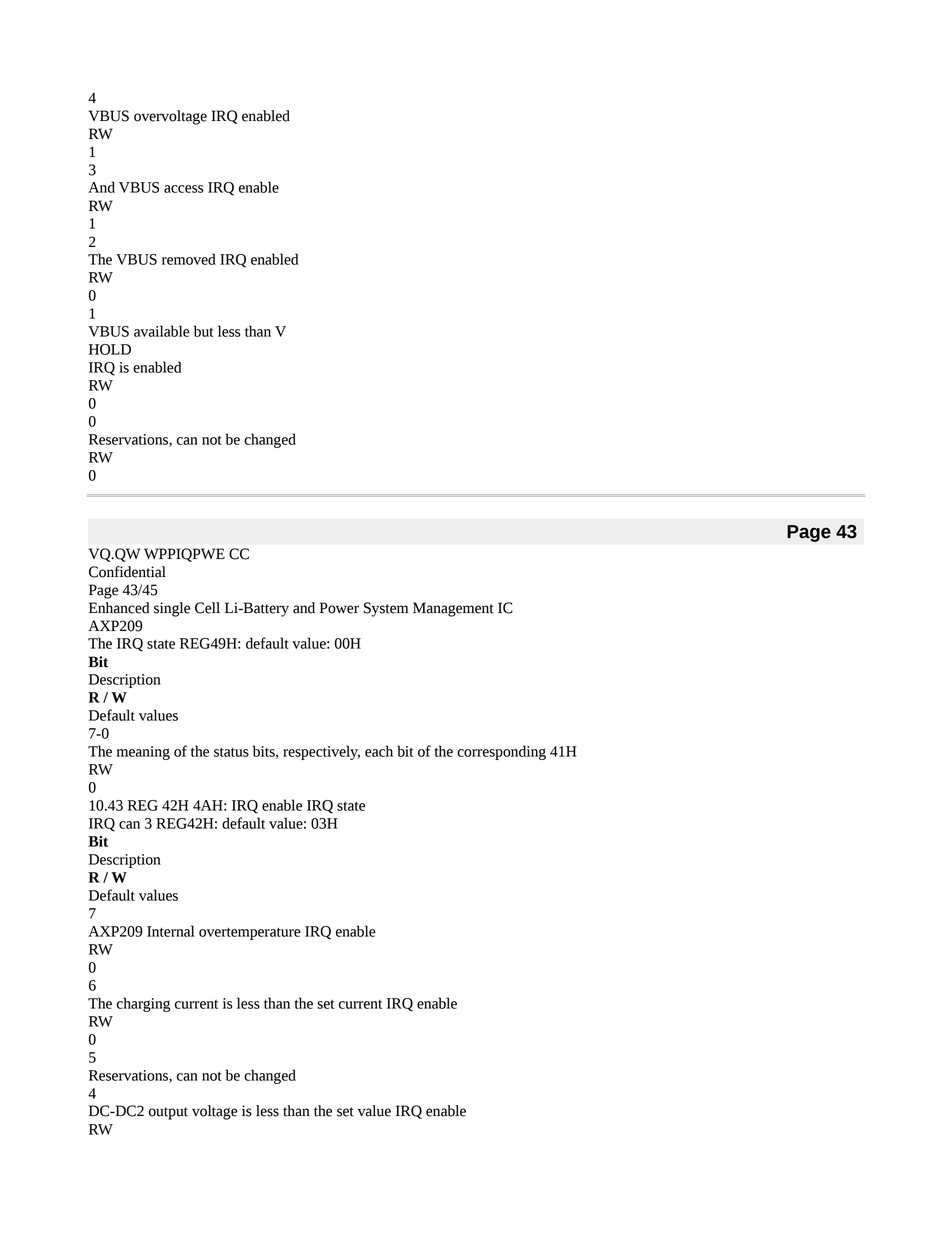 The height and width of the screenshot is (1233, 952). What do you see at coordinates (127, 572) in the screenshot?
I see `Confidential` at bounding box center [127, 572].
